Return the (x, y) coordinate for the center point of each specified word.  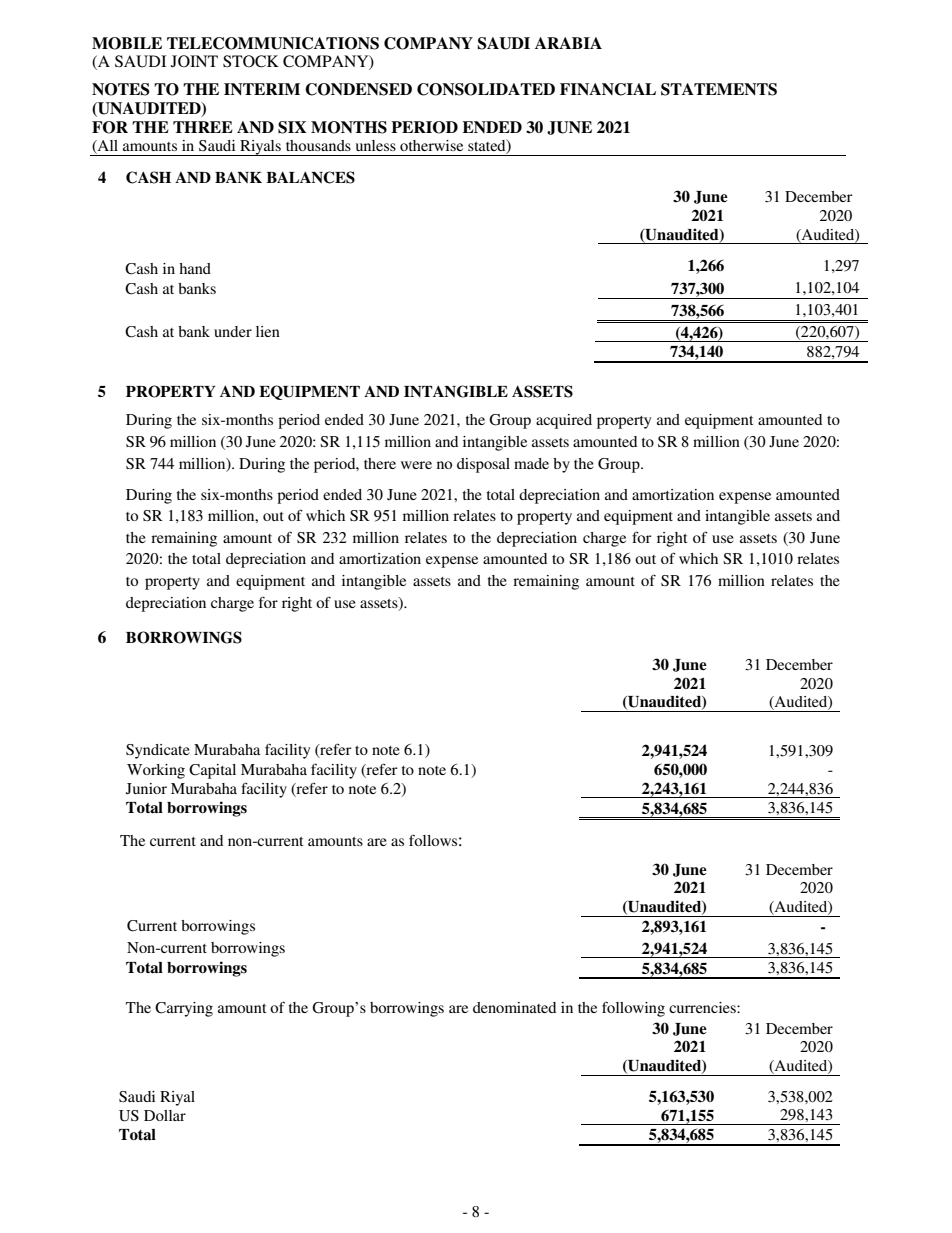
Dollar (165, 1115)
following (633, 1009)
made (531, 463)
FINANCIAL (608, 89)
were (416, 465)
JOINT (194, 61)
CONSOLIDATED (486, 89)
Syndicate (158, 751)
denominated (514, 1007)
